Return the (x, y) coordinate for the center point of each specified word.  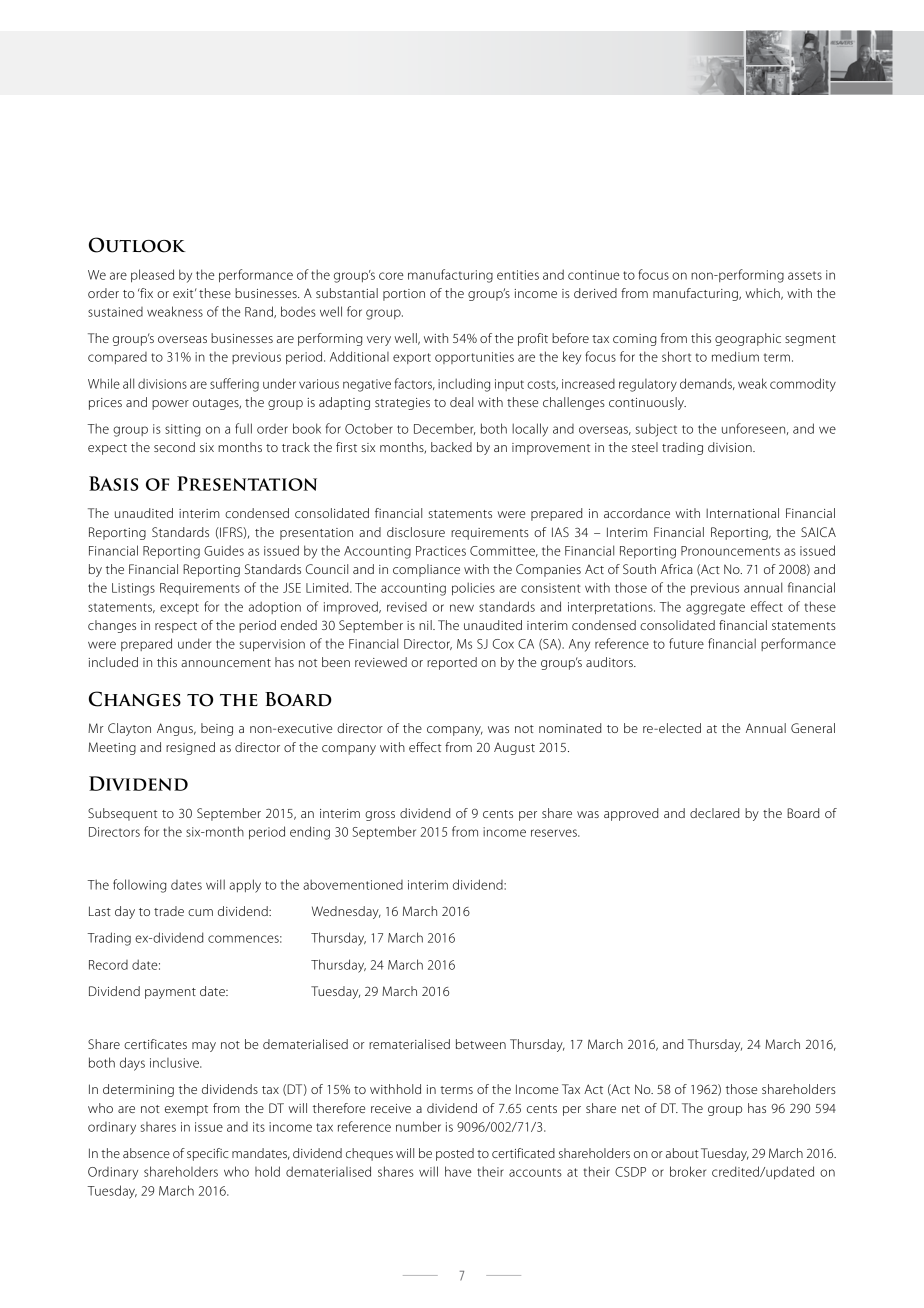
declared (715, 813)
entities (518, 275)
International (742, 513)
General (813, 728)
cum (200, 912)
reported (452, 663)
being (217, 729)
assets (805, 275)
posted (455, 1154)
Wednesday (346, 912)
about (682, 1153)
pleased (152, 275)
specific (207, 1154)
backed (451, 447)
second (174, 447)
